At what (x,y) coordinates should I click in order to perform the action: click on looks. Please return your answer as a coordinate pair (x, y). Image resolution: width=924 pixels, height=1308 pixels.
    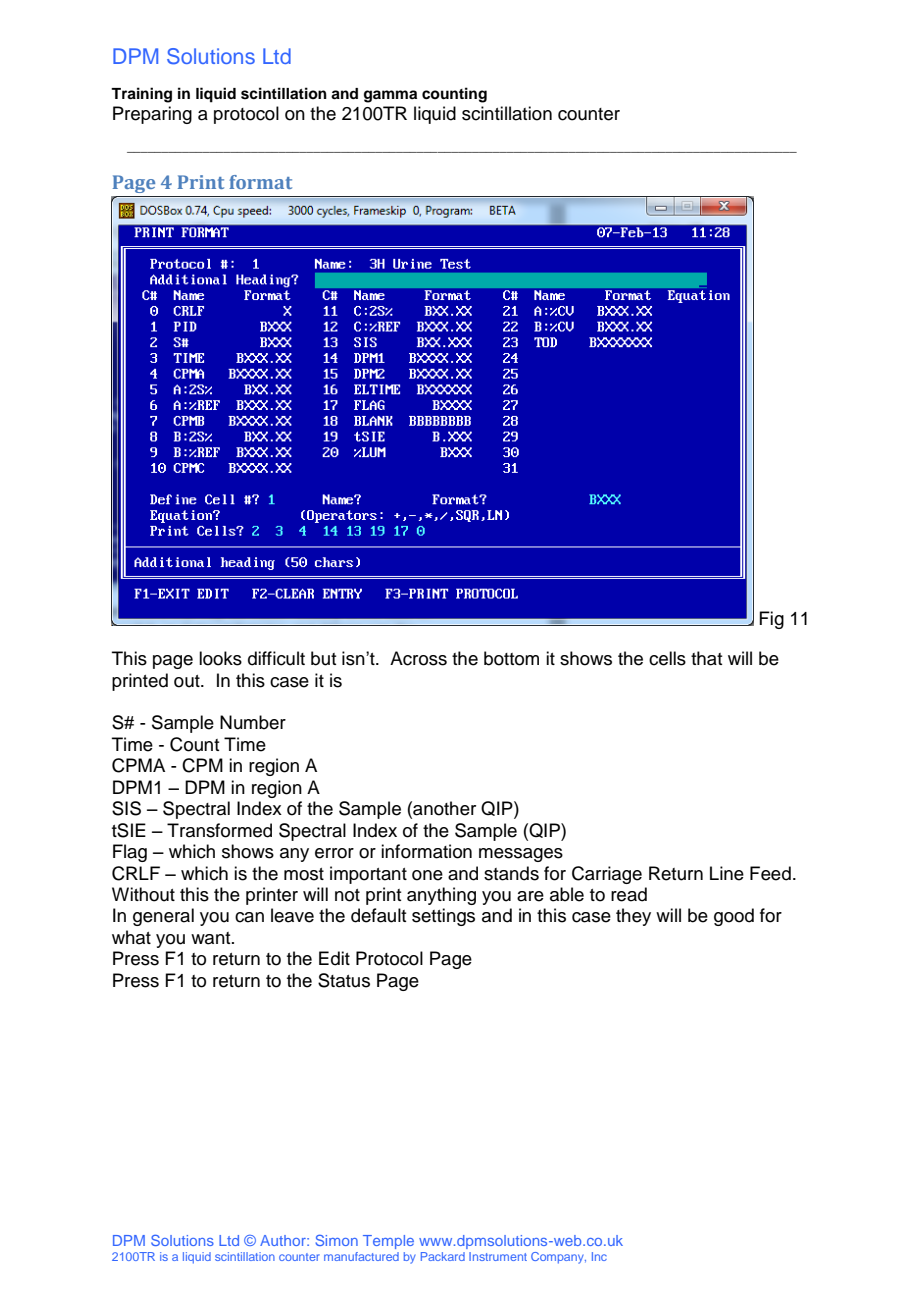
    Looking at the image, I should click on (220, 658).
